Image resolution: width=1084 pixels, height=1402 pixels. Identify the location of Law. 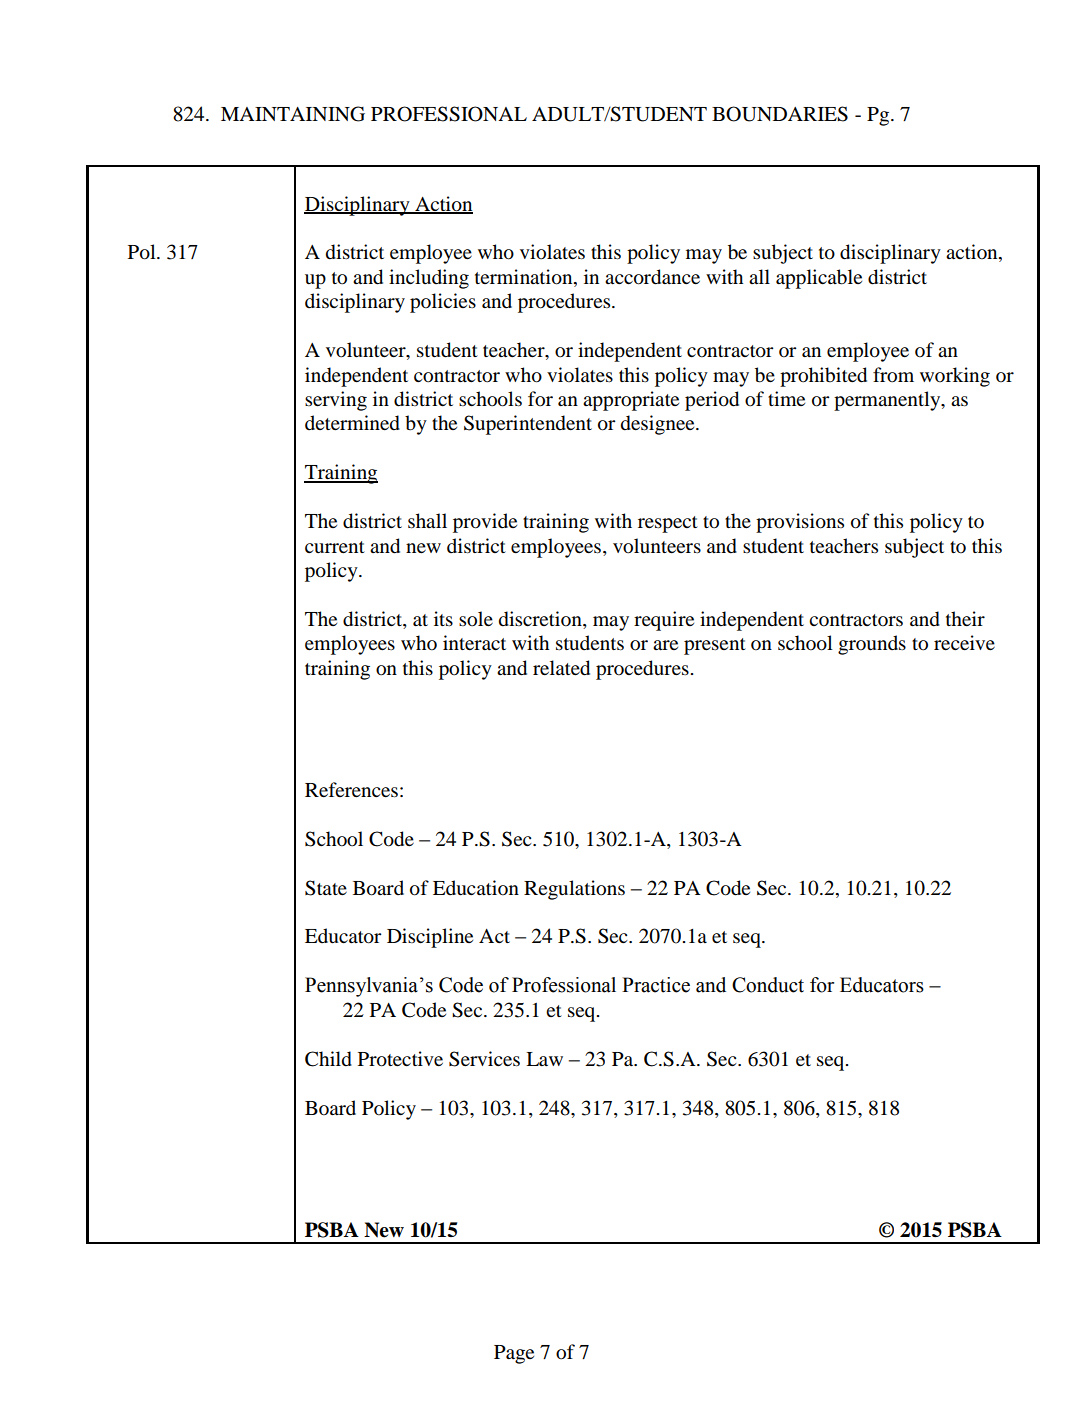
(544, 1059).
